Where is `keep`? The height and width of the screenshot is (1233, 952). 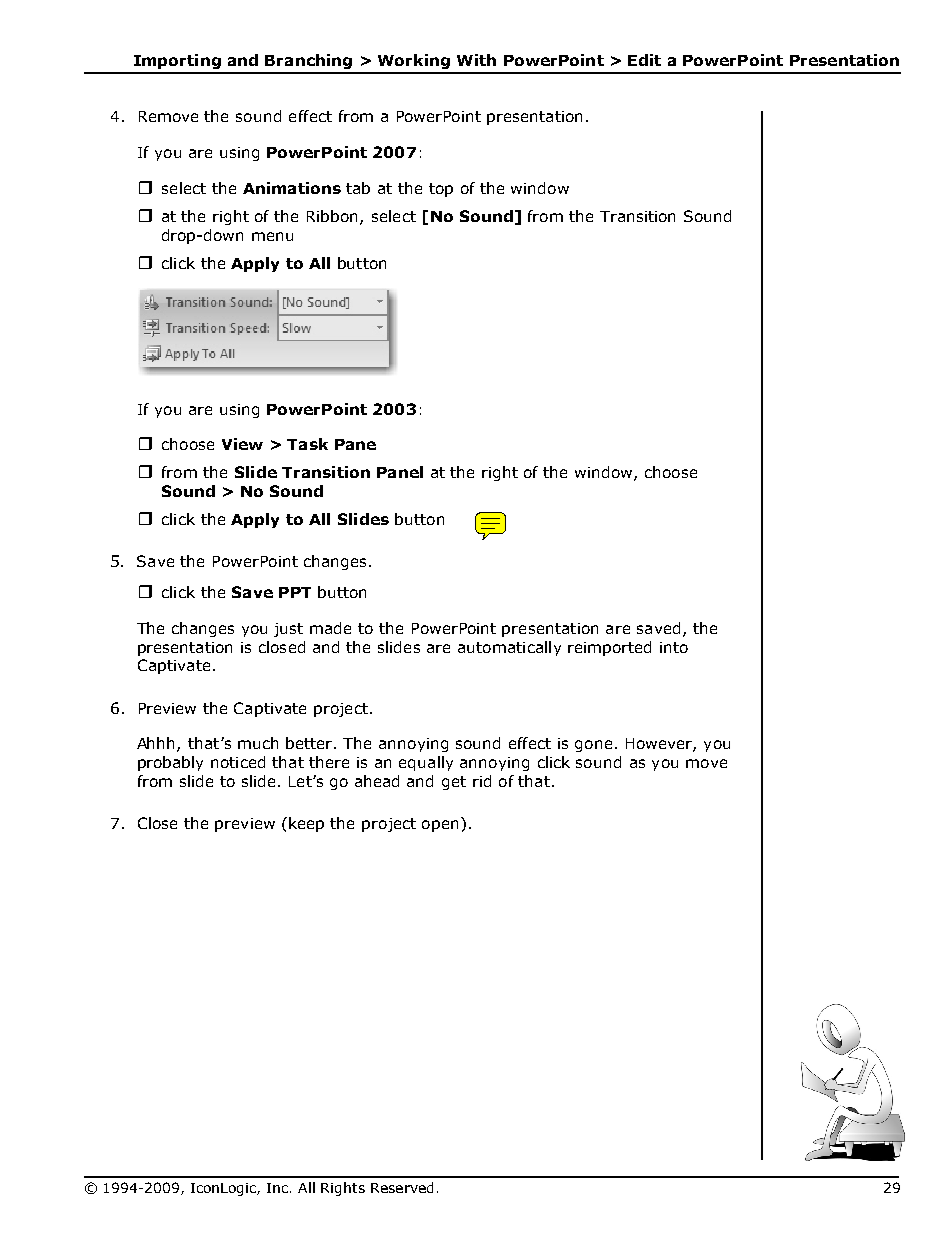
keep is located at coordinates (306, 824).
